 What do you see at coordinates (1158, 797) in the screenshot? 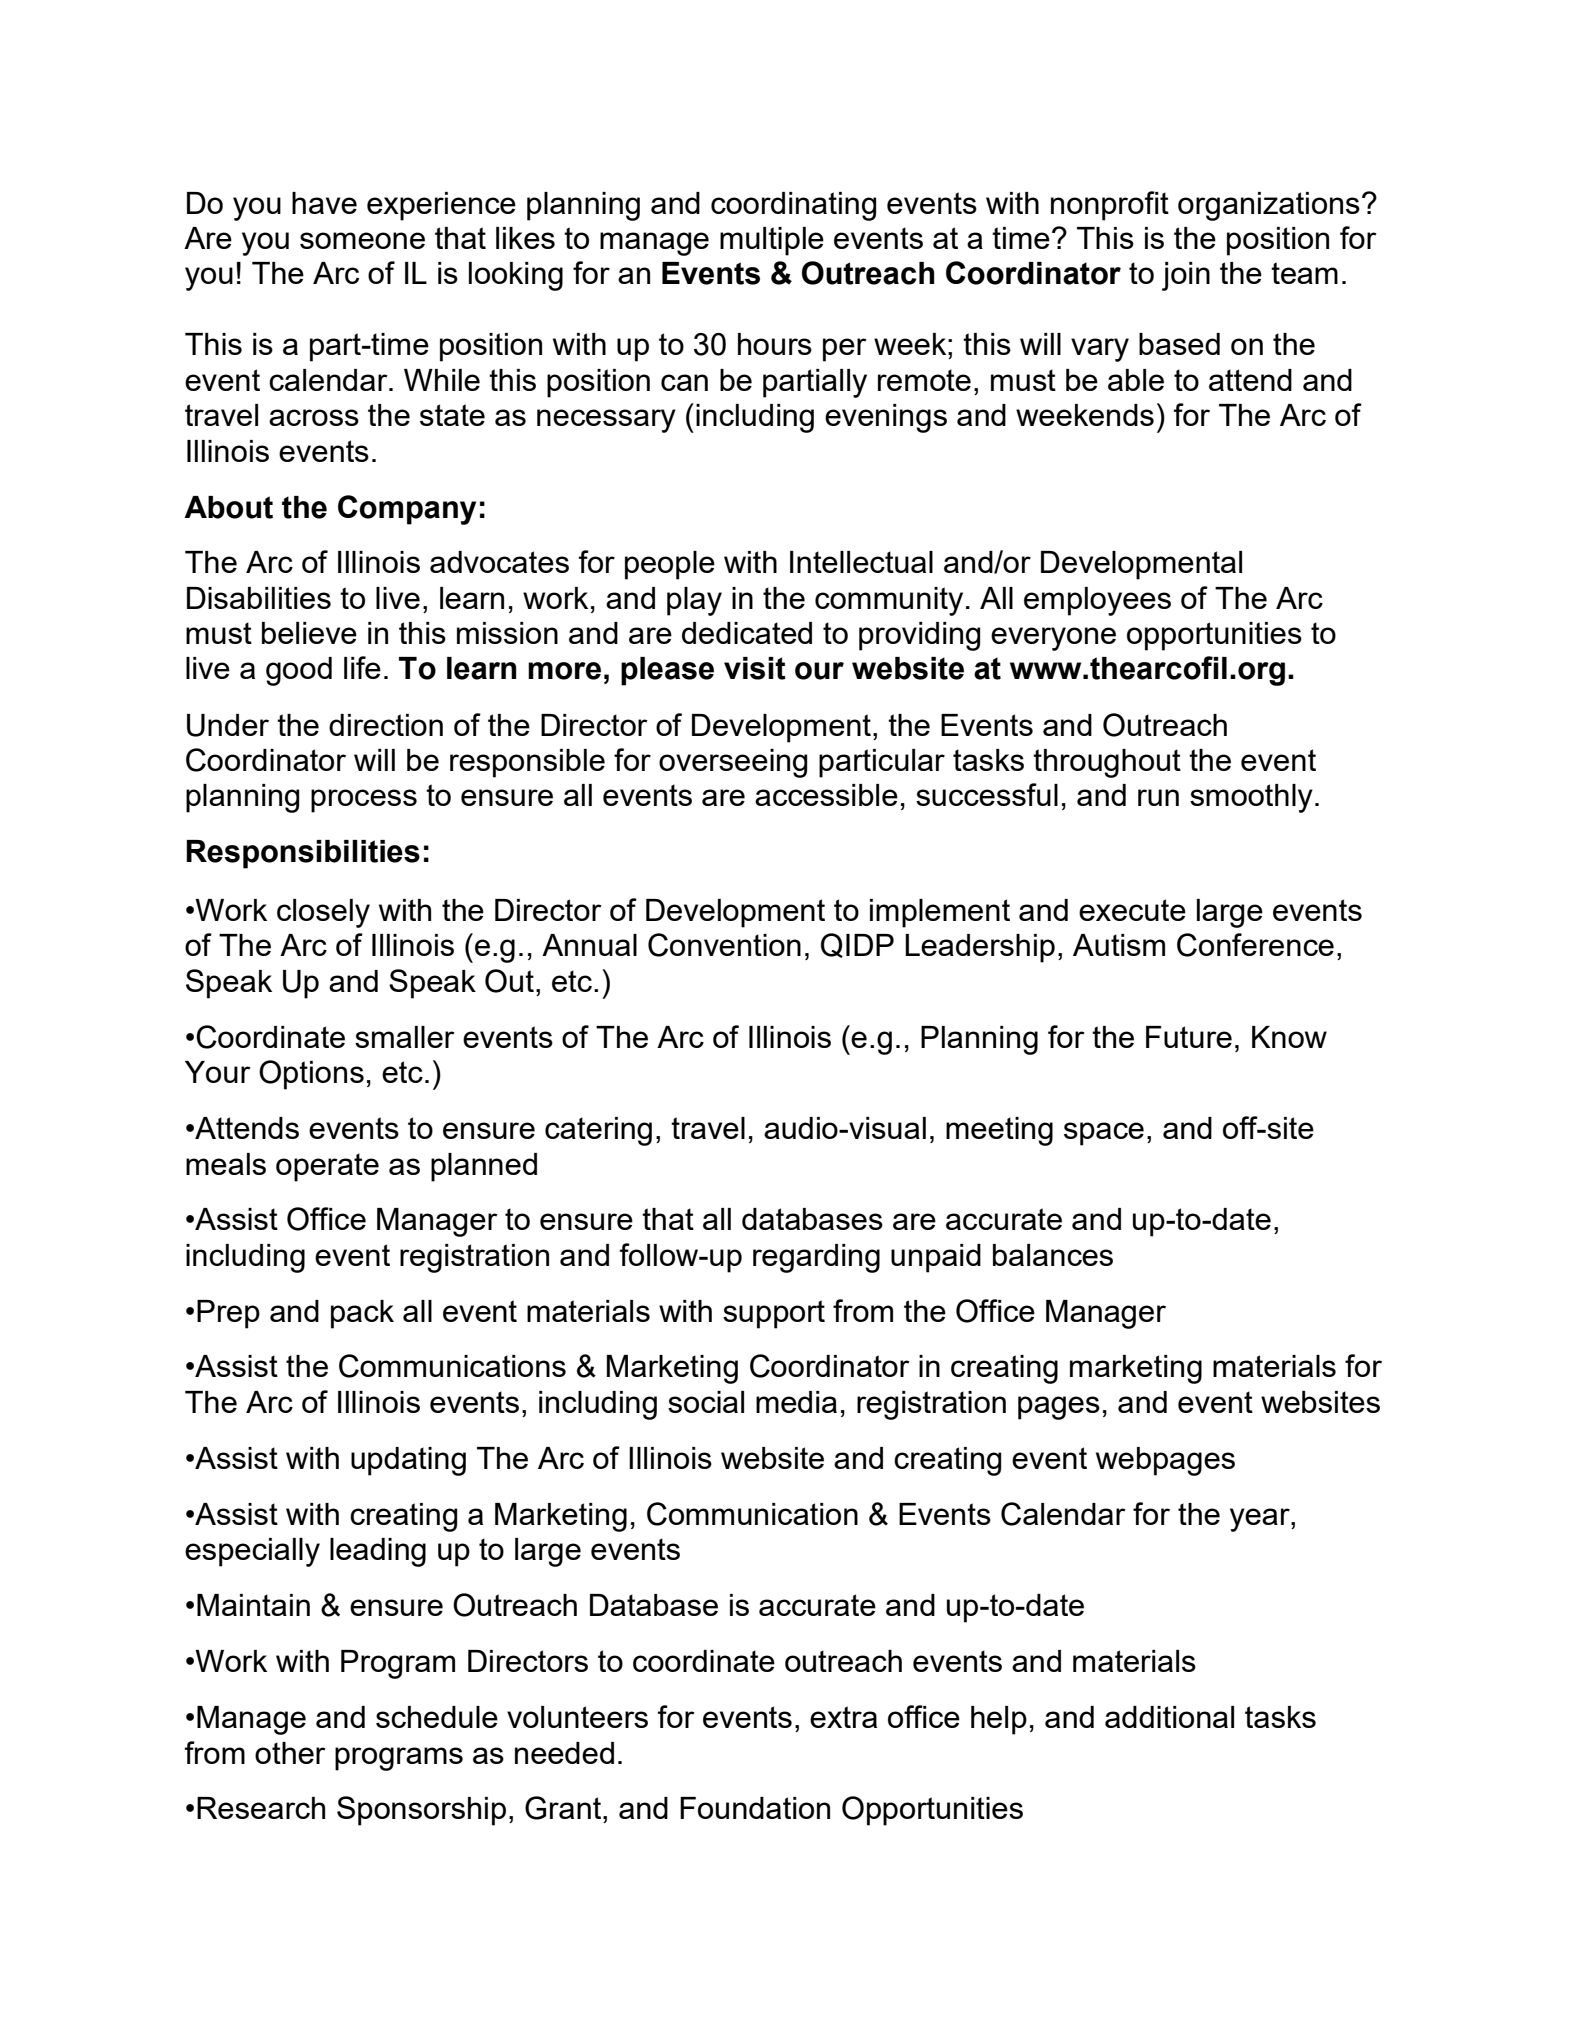
I see `run` at bounding box center [1158, 797].
